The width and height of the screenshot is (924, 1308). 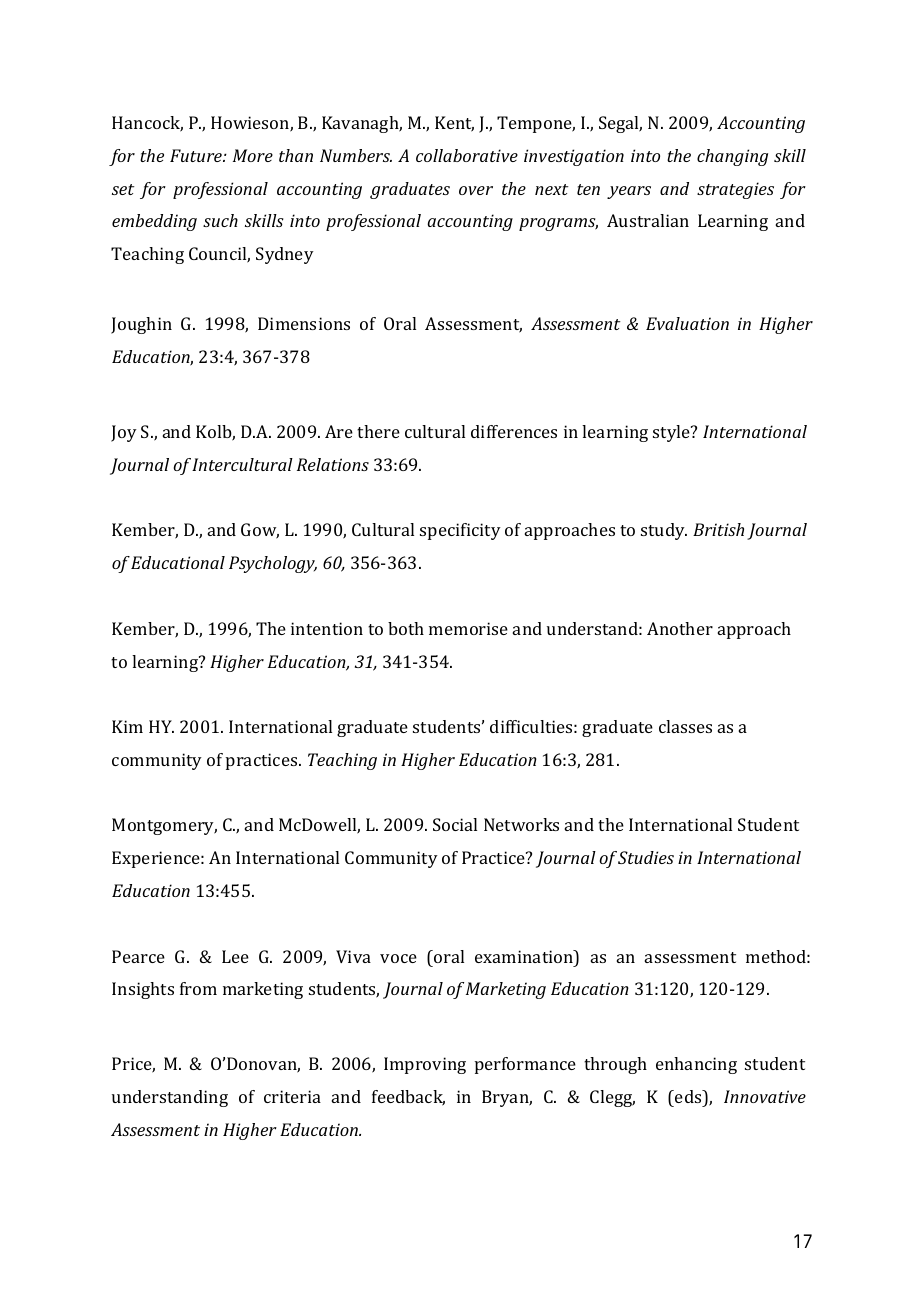 What do you see at coordinates (197, 155) in the screenshot?
I see `Future` at bounding box center [197, 155].
